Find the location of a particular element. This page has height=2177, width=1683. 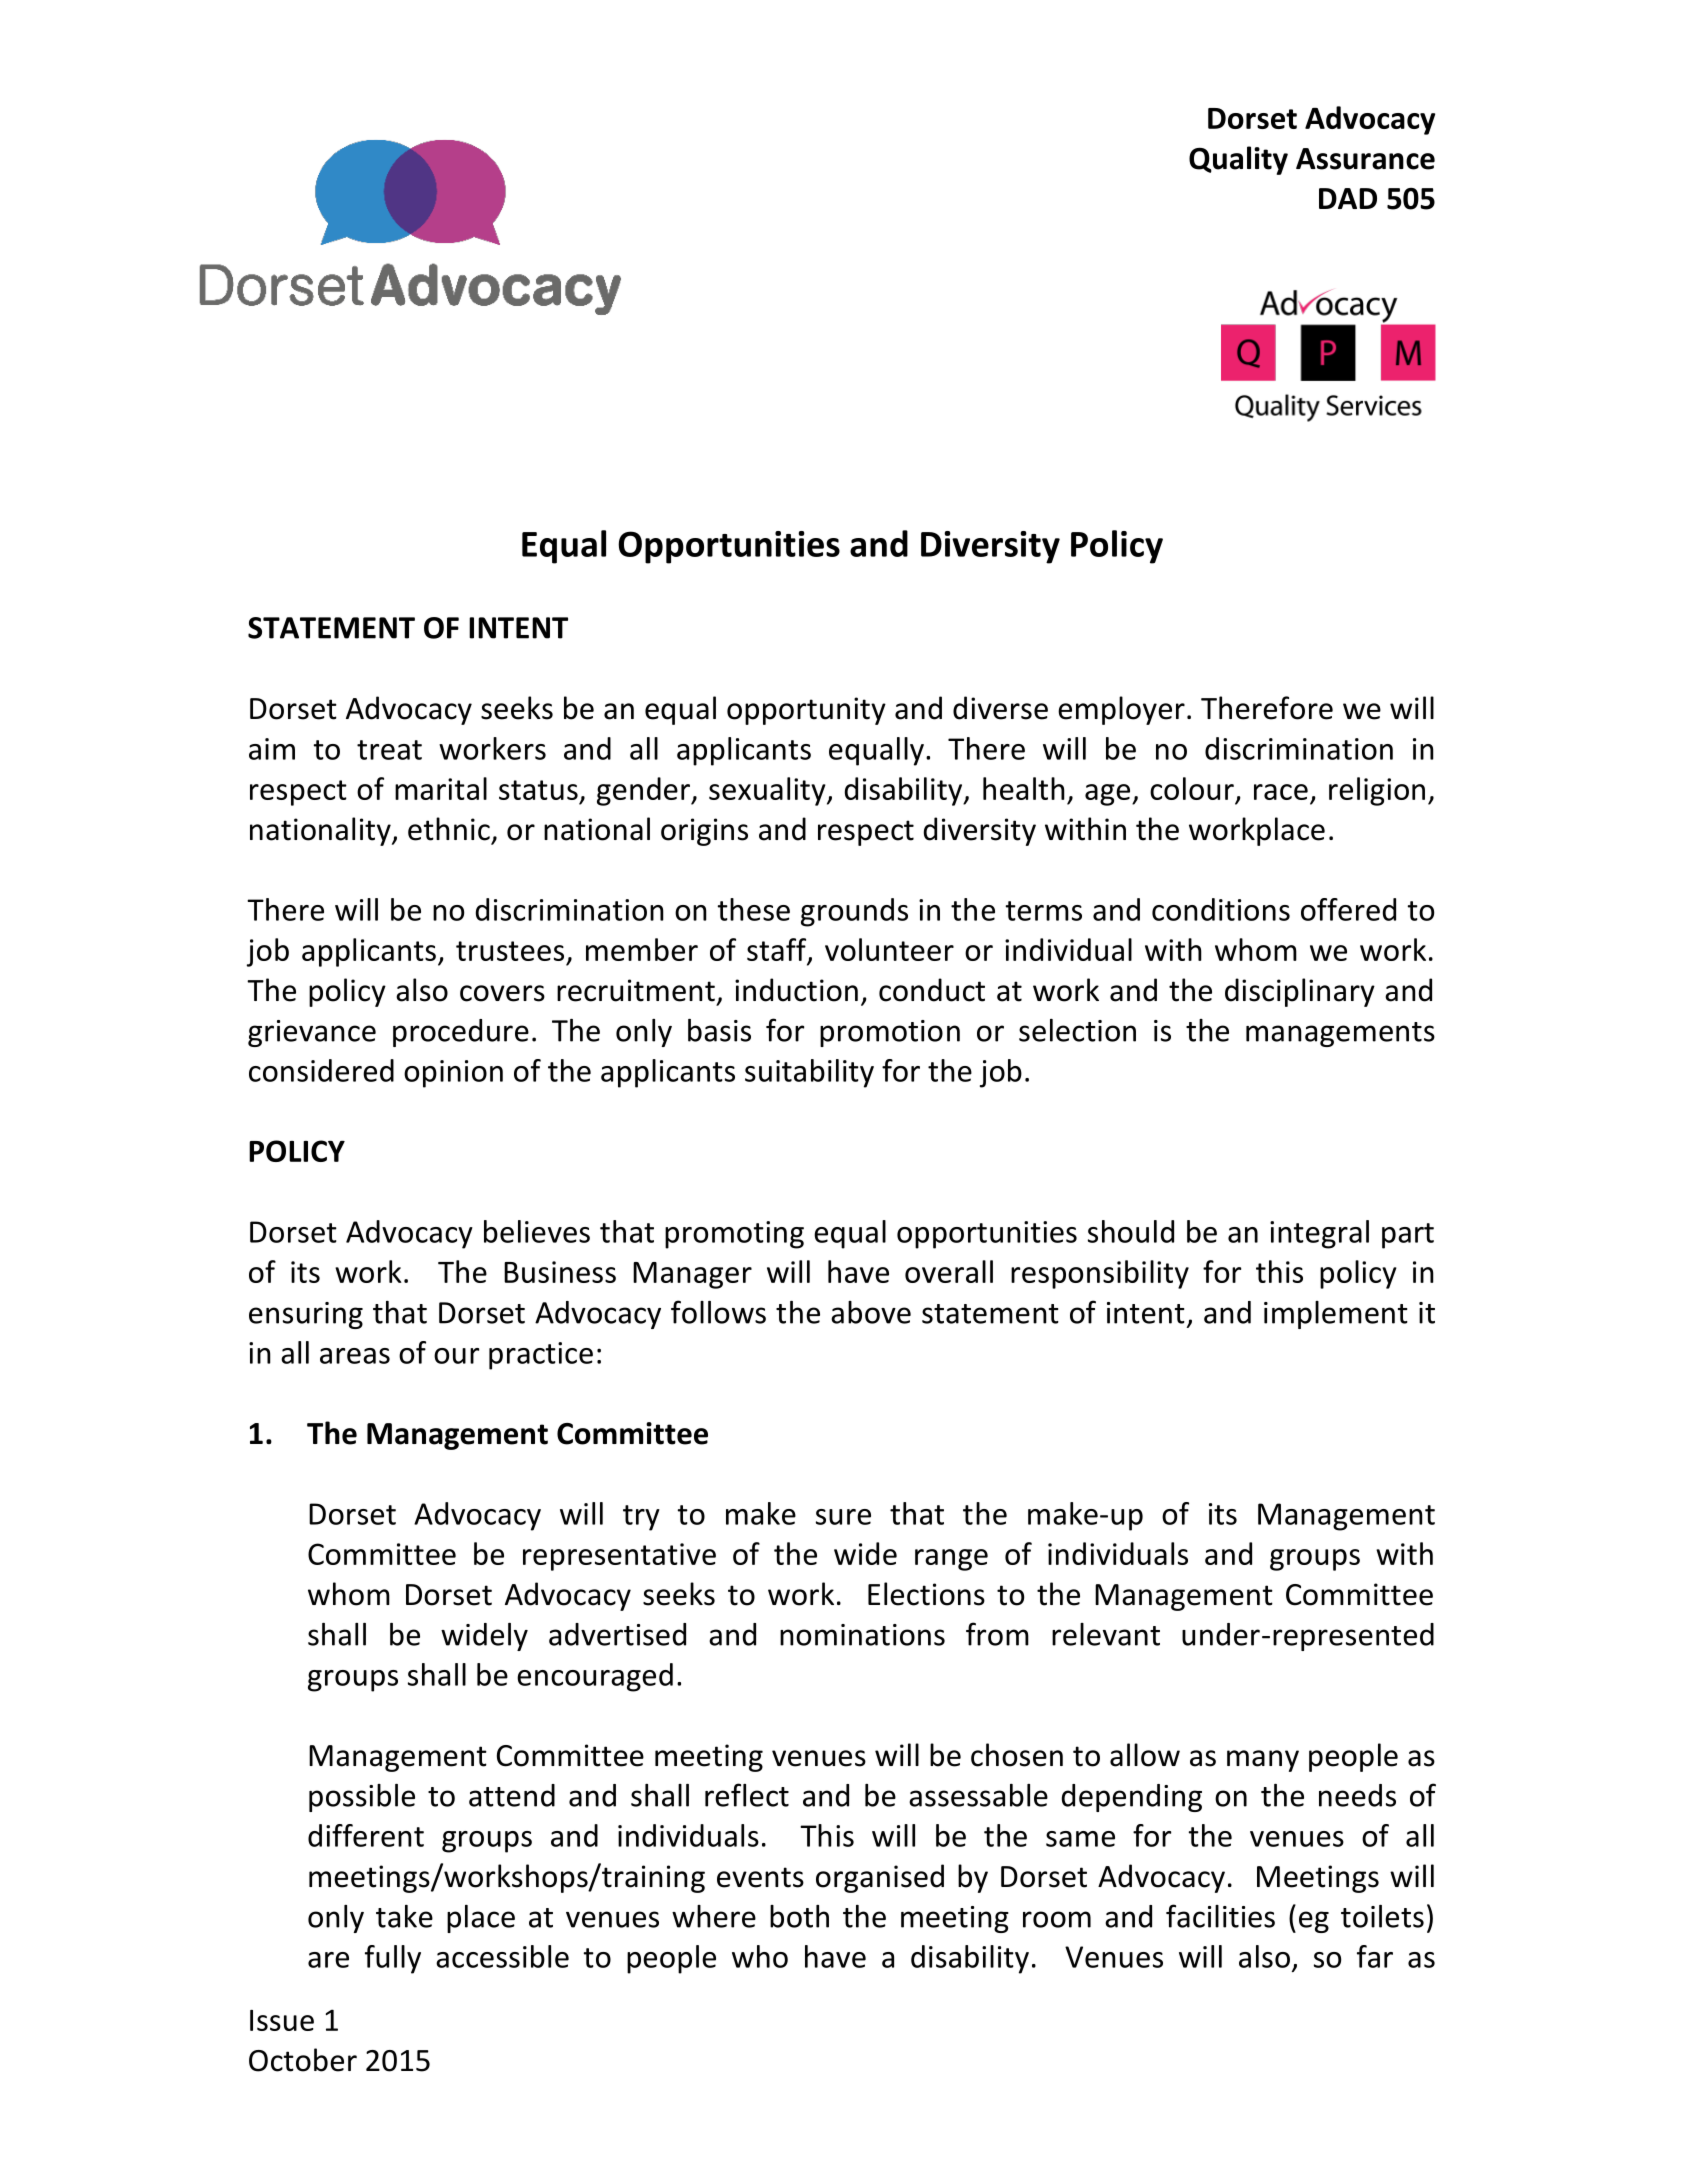

treat is located at coordinates (389, 750).
